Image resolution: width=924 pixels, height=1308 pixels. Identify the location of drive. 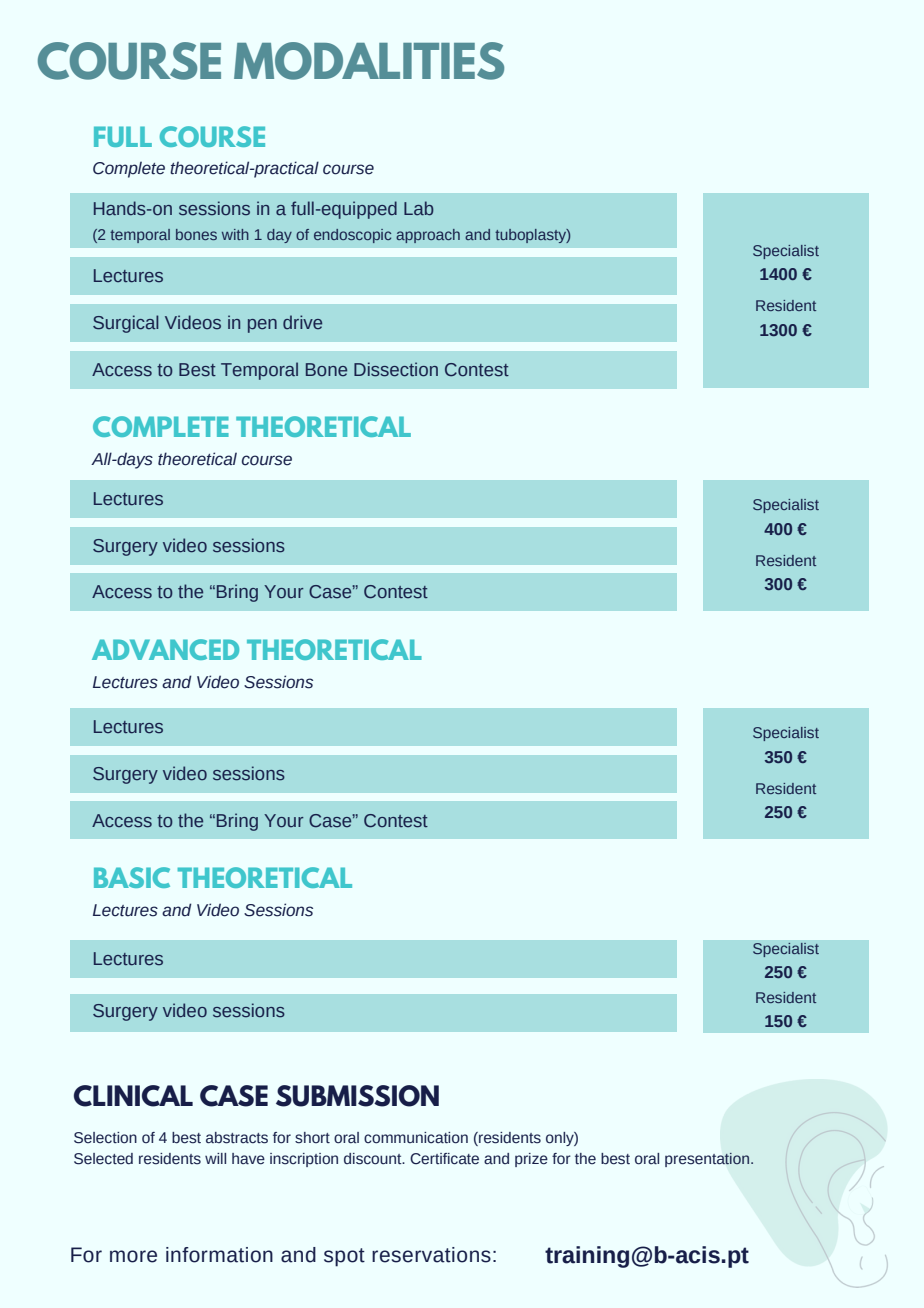
(302, 322).
